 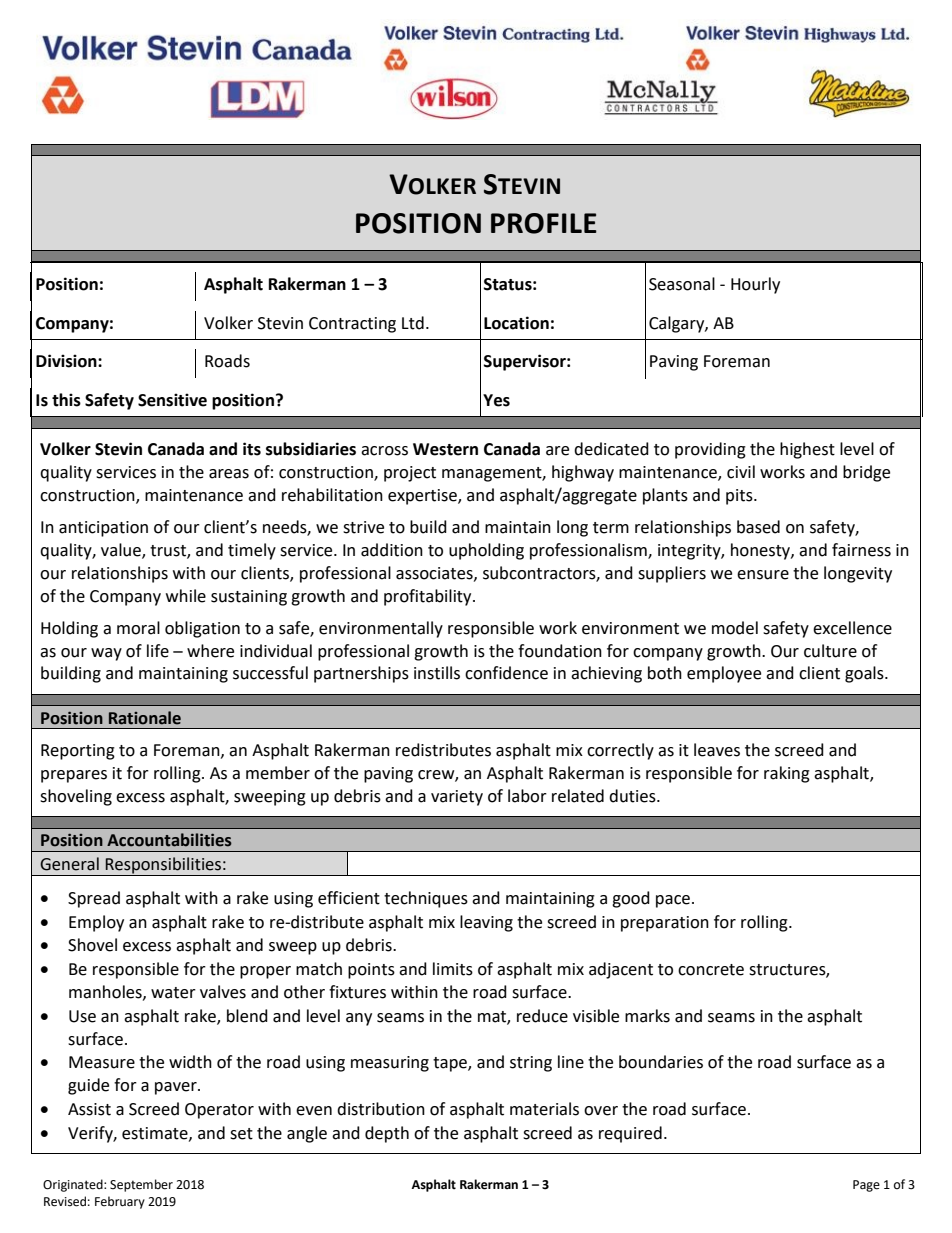 What do you see at coordinates (387, 1134) in the screenshot?
I see `depth` at bounding box center [387, 1134].
